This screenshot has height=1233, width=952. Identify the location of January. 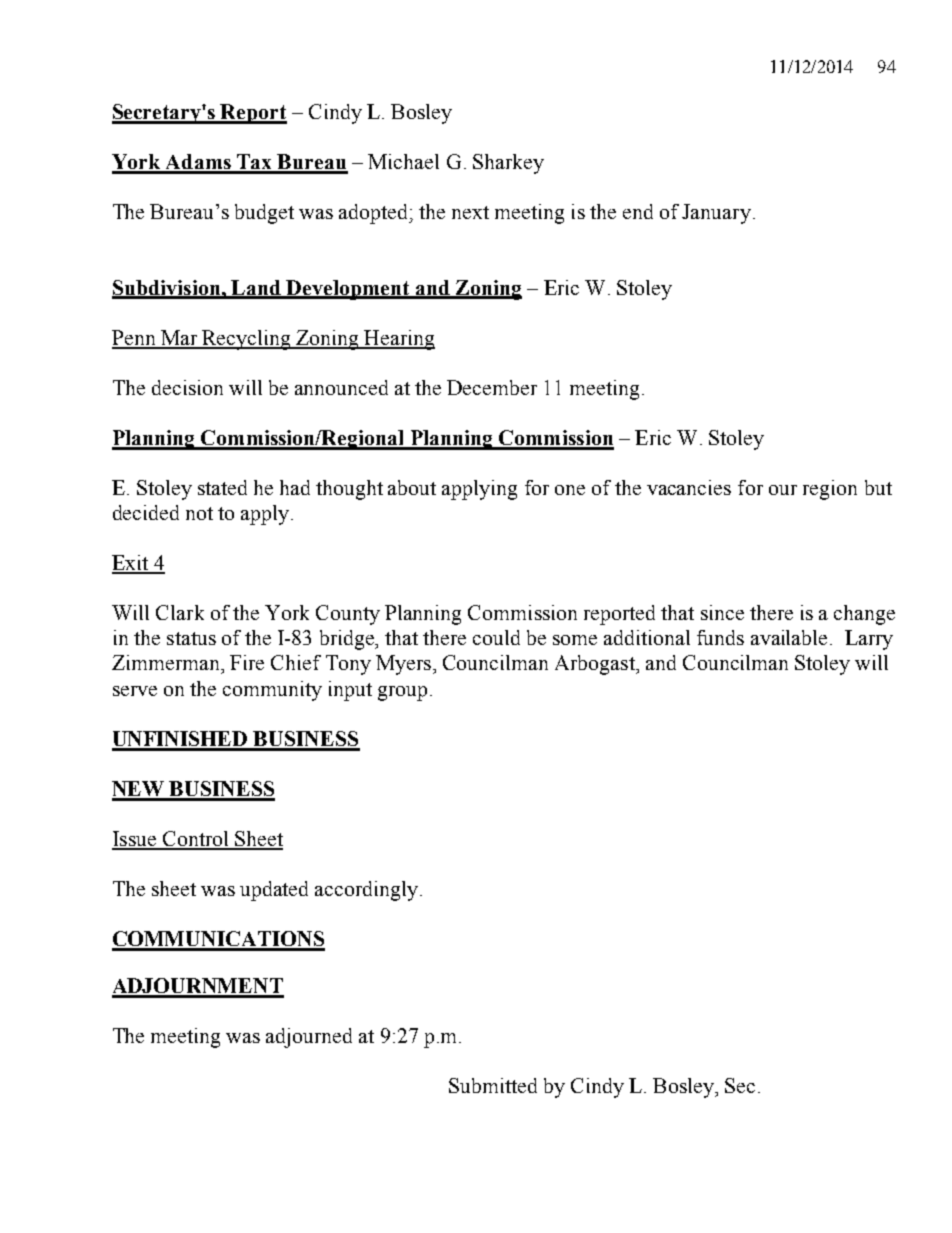
(716, 214).
